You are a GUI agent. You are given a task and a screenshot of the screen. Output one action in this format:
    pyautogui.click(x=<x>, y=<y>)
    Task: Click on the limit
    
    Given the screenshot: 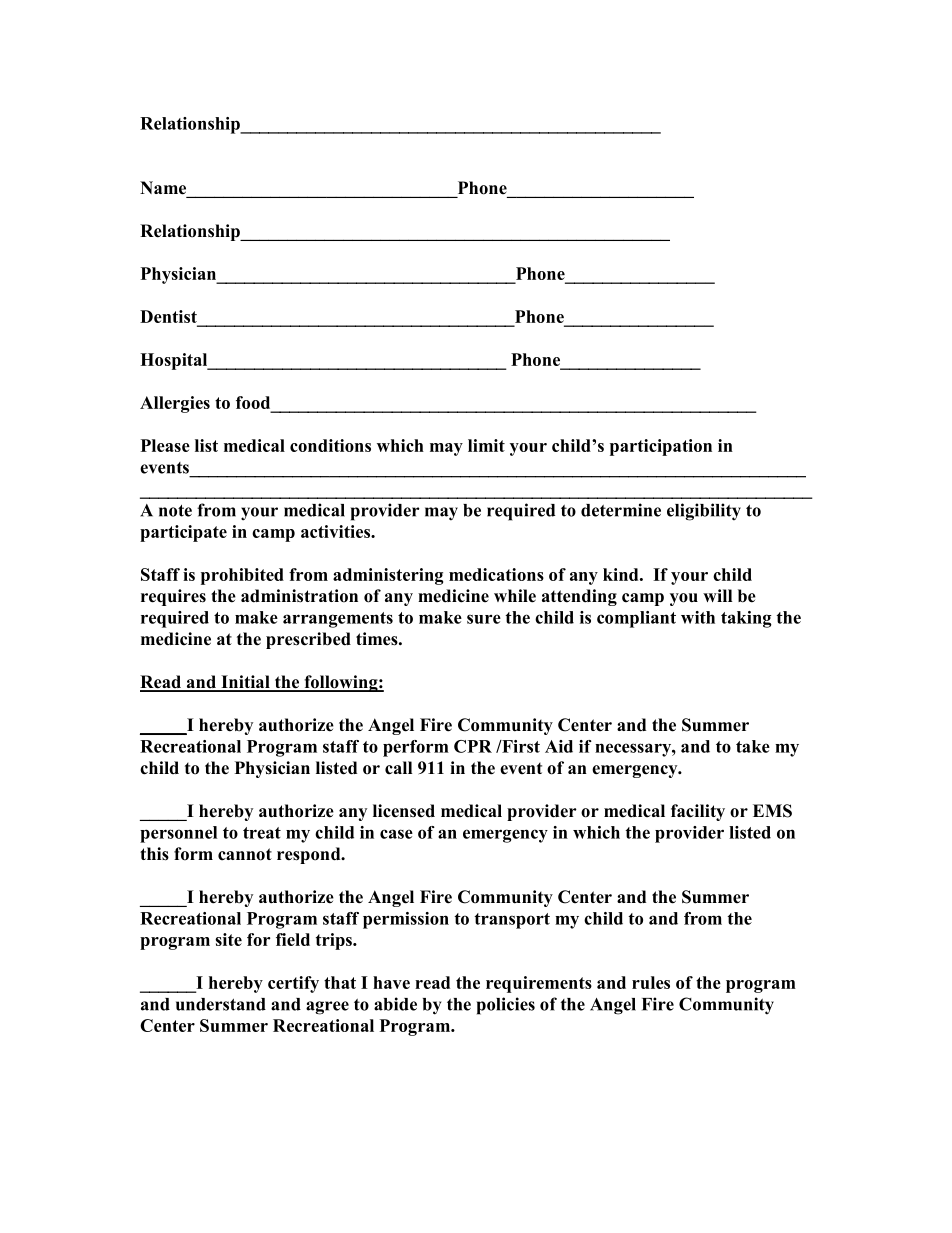 What is the action you would take?
    pyautogui.click(x=486, y=445)
